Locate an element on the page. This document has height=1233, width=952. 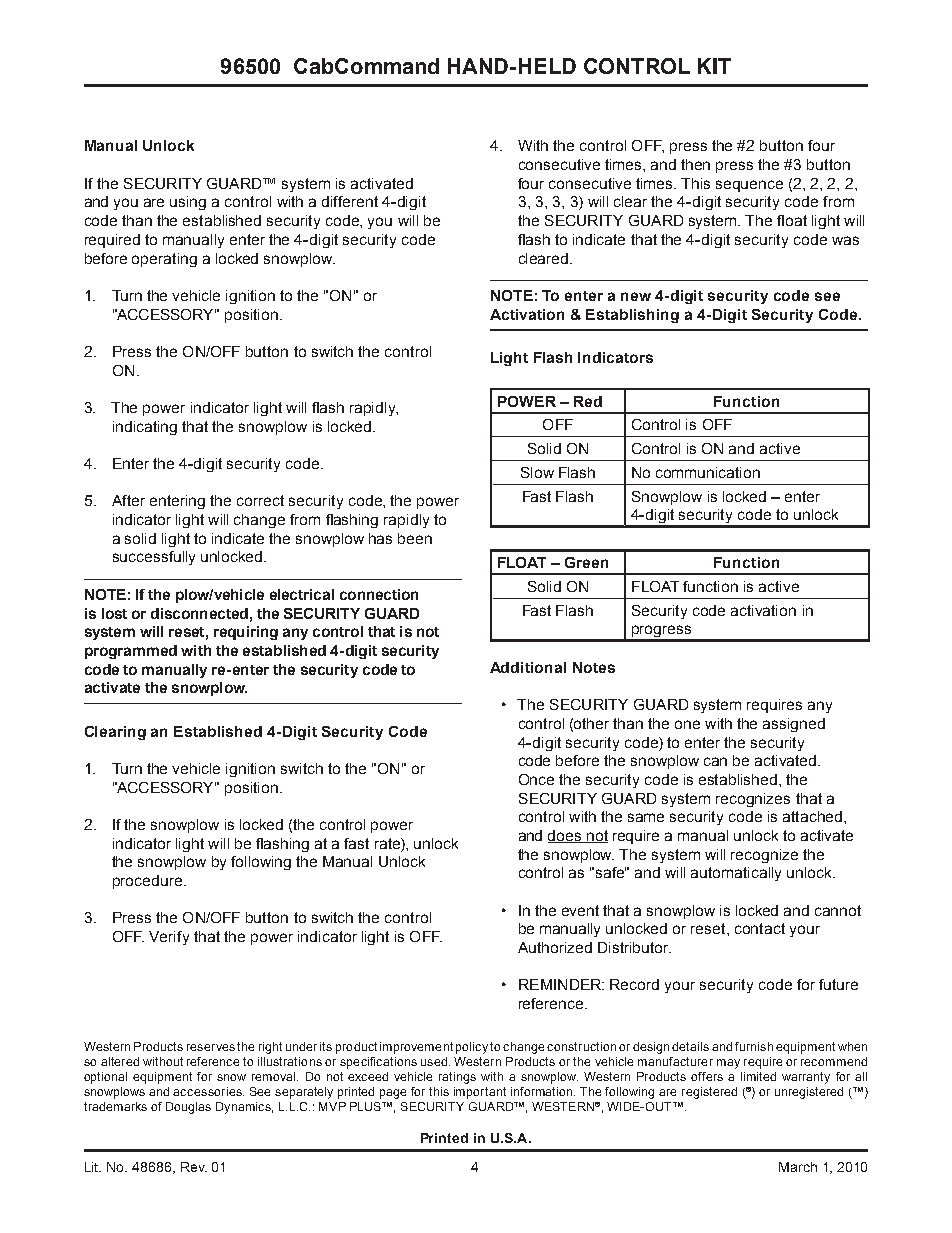
Douglas is located at coordinates (188, 1108).
